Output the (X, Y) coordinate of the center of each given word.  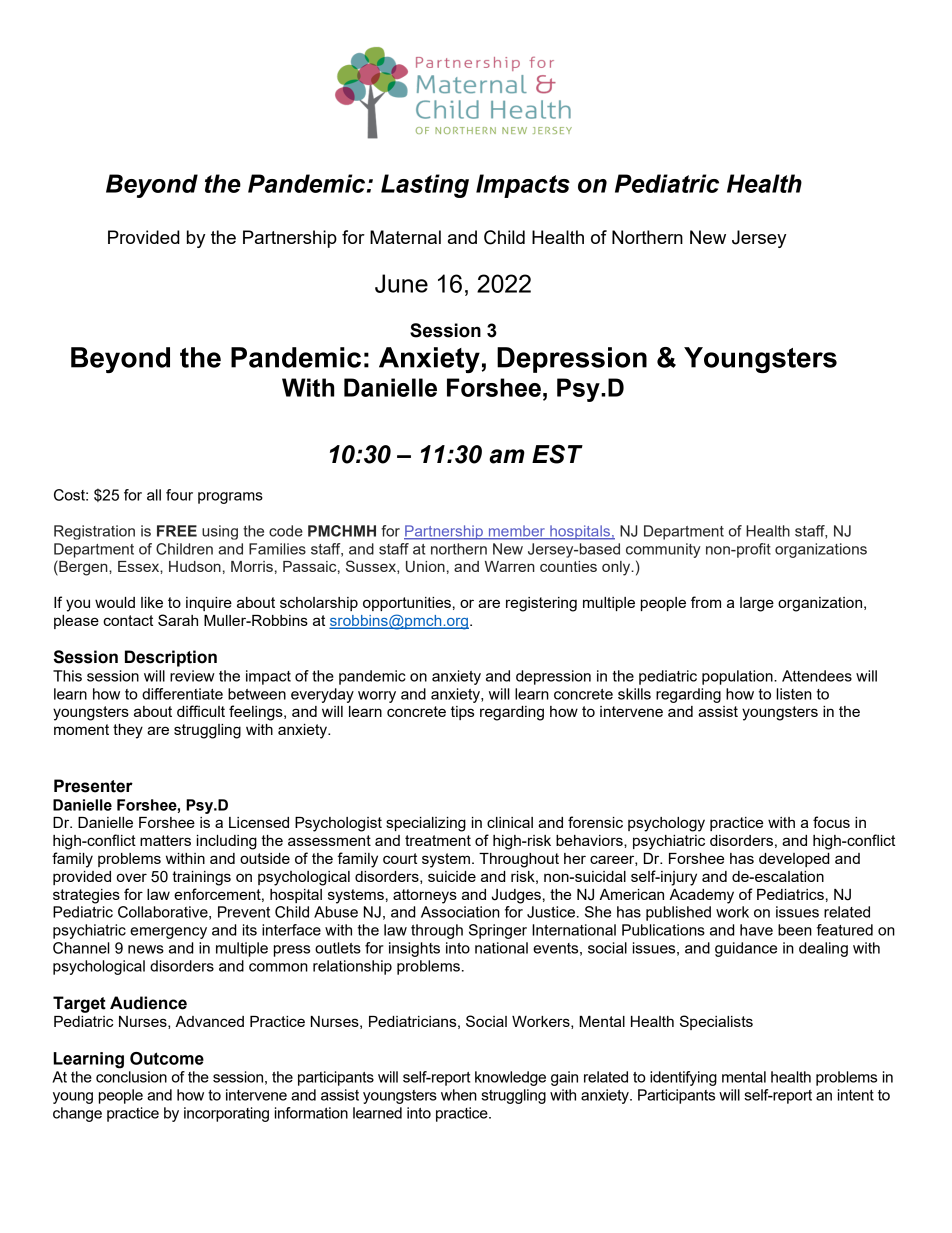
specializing (426, 824)
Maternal (405, 237)
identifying (683, 1078)
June (401, 283)
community (663, 550)
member (516, 532)
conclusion (131, 1077)
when (459, 1095)
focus (831, 822)
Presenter (93, 786)
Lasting (425, 186)
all (154, 495)
